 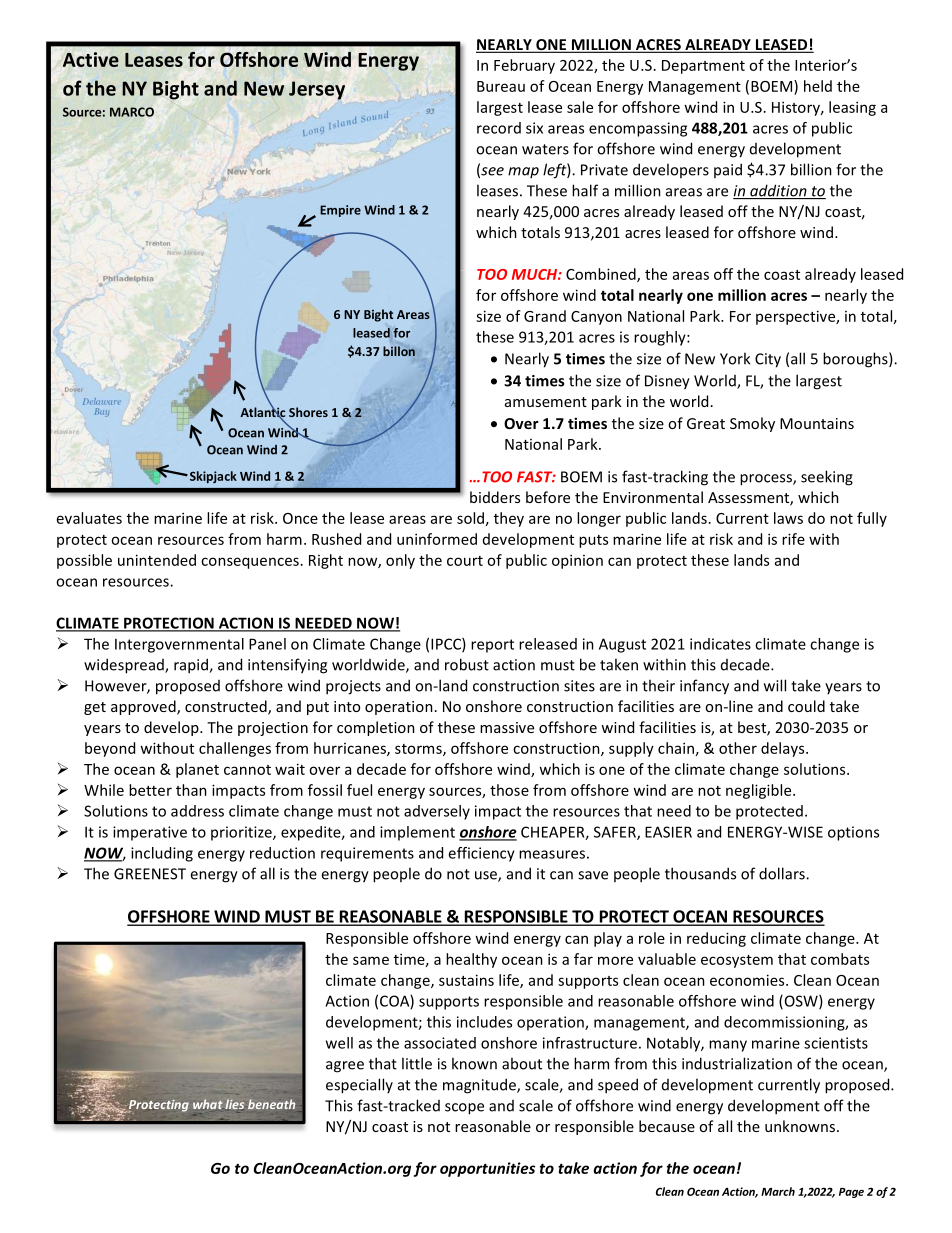 What do you see at coordinates (207, 1104) in the screenshot?
I see `what` at bounding box center [207, 1104].
